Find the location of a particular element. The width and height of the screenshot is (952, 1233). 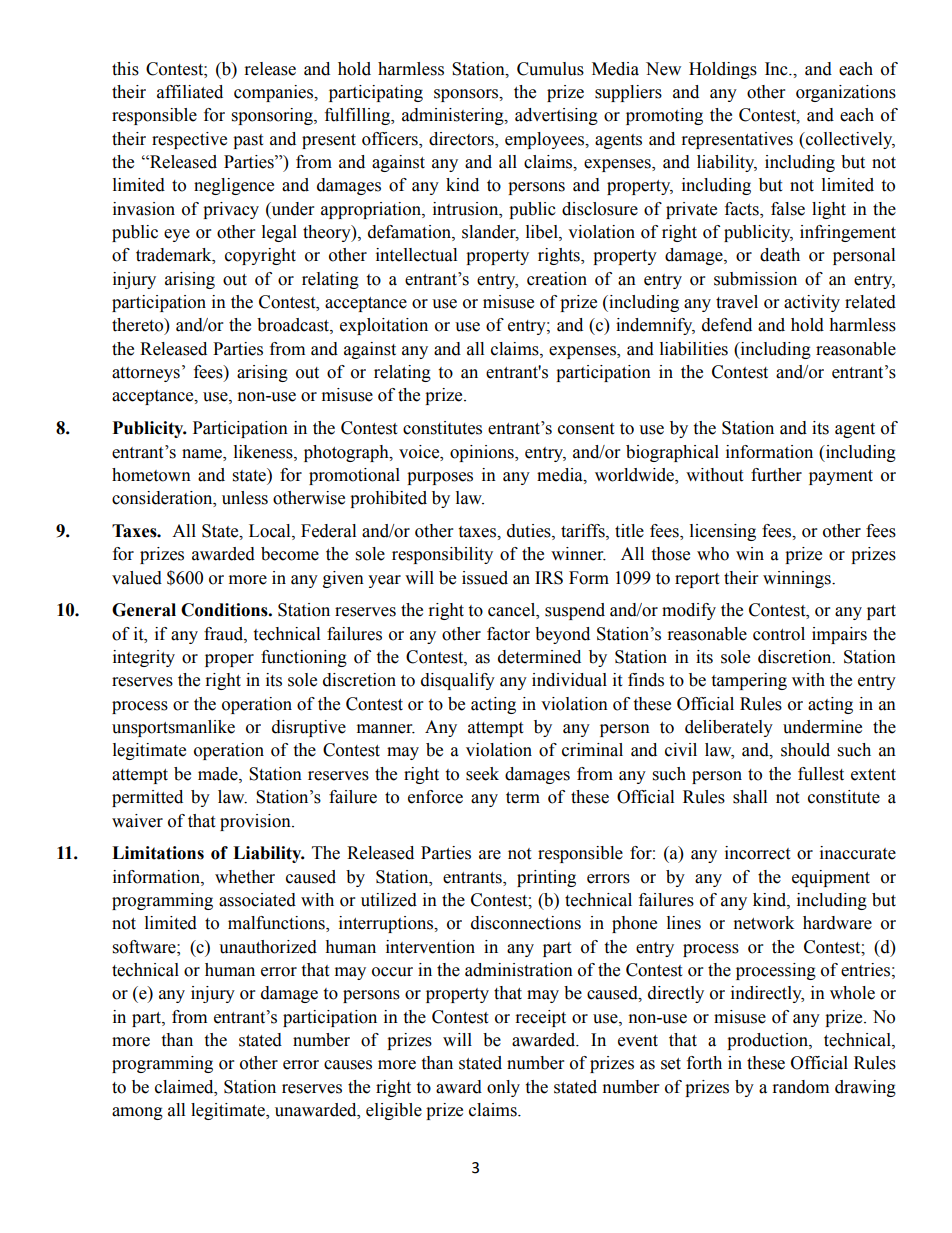

organizations is located at coordinates (846, 93).
